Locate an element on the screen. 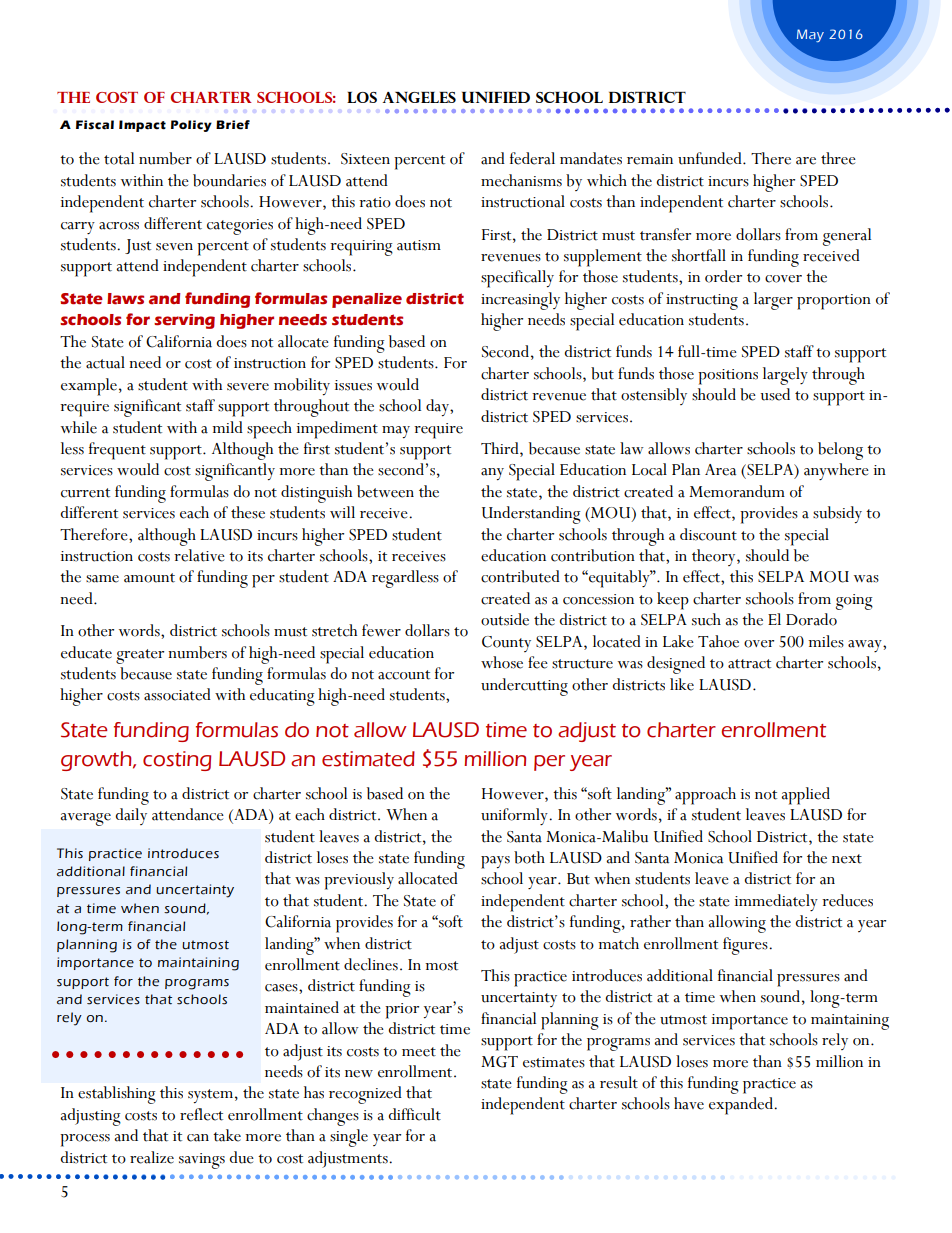  unfunded is located at coordinates (711, 158).
